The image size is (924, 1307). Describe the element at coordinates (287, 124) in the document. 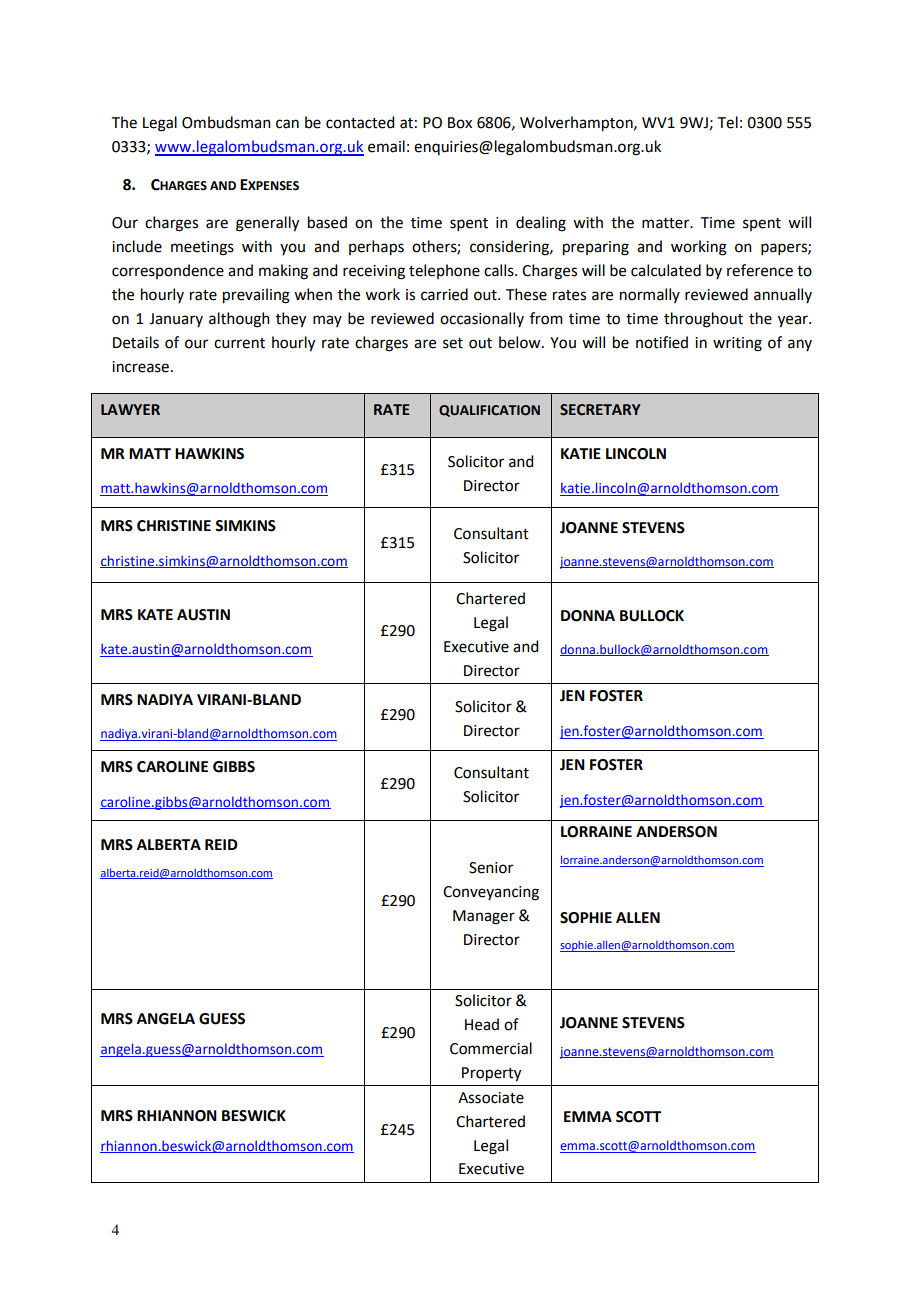

I see `can` at that location.
